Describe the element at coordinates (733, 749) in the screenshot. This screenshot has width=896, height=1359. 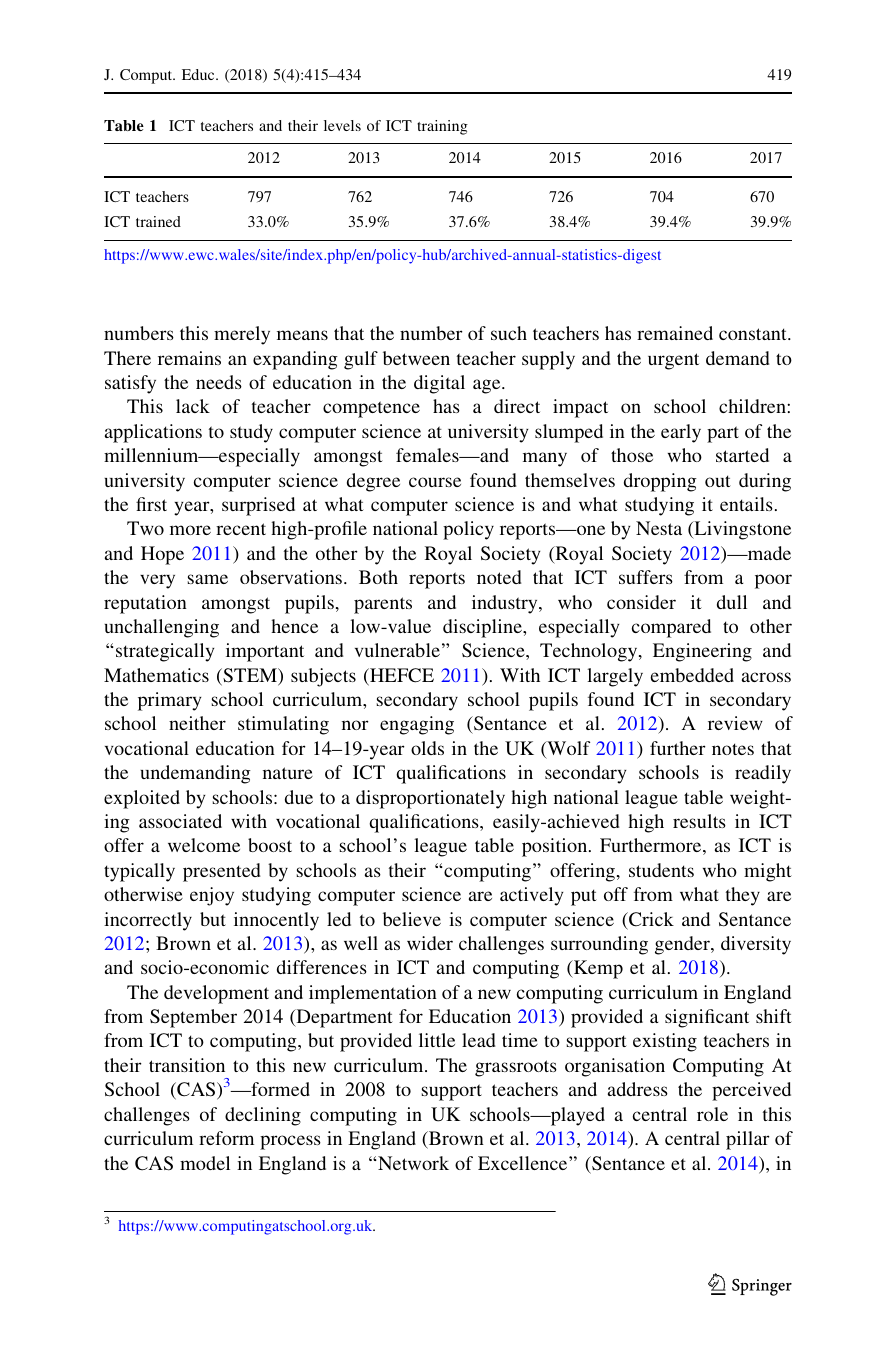
I see `notes` at that location.
